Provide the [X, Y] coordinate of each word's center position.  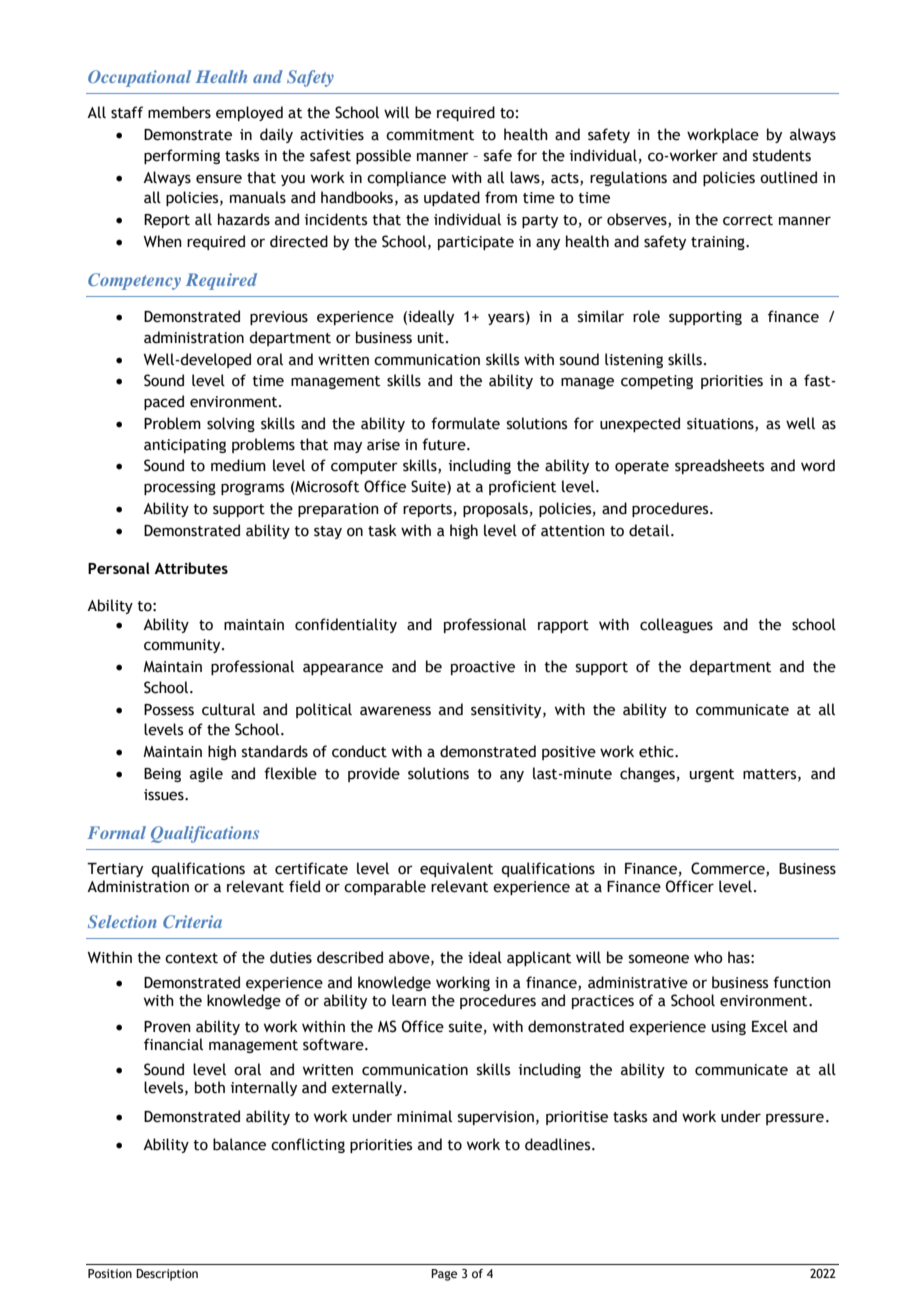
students [782, 155]
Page [444, 1275]
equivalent [456, 869]
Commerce [729, 869]
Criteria [192, 921]
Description [167, 1275]
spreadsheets [719, 466]
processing [180, 488]
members [179, 112]
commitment [430, 135]
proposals [495, 509]
